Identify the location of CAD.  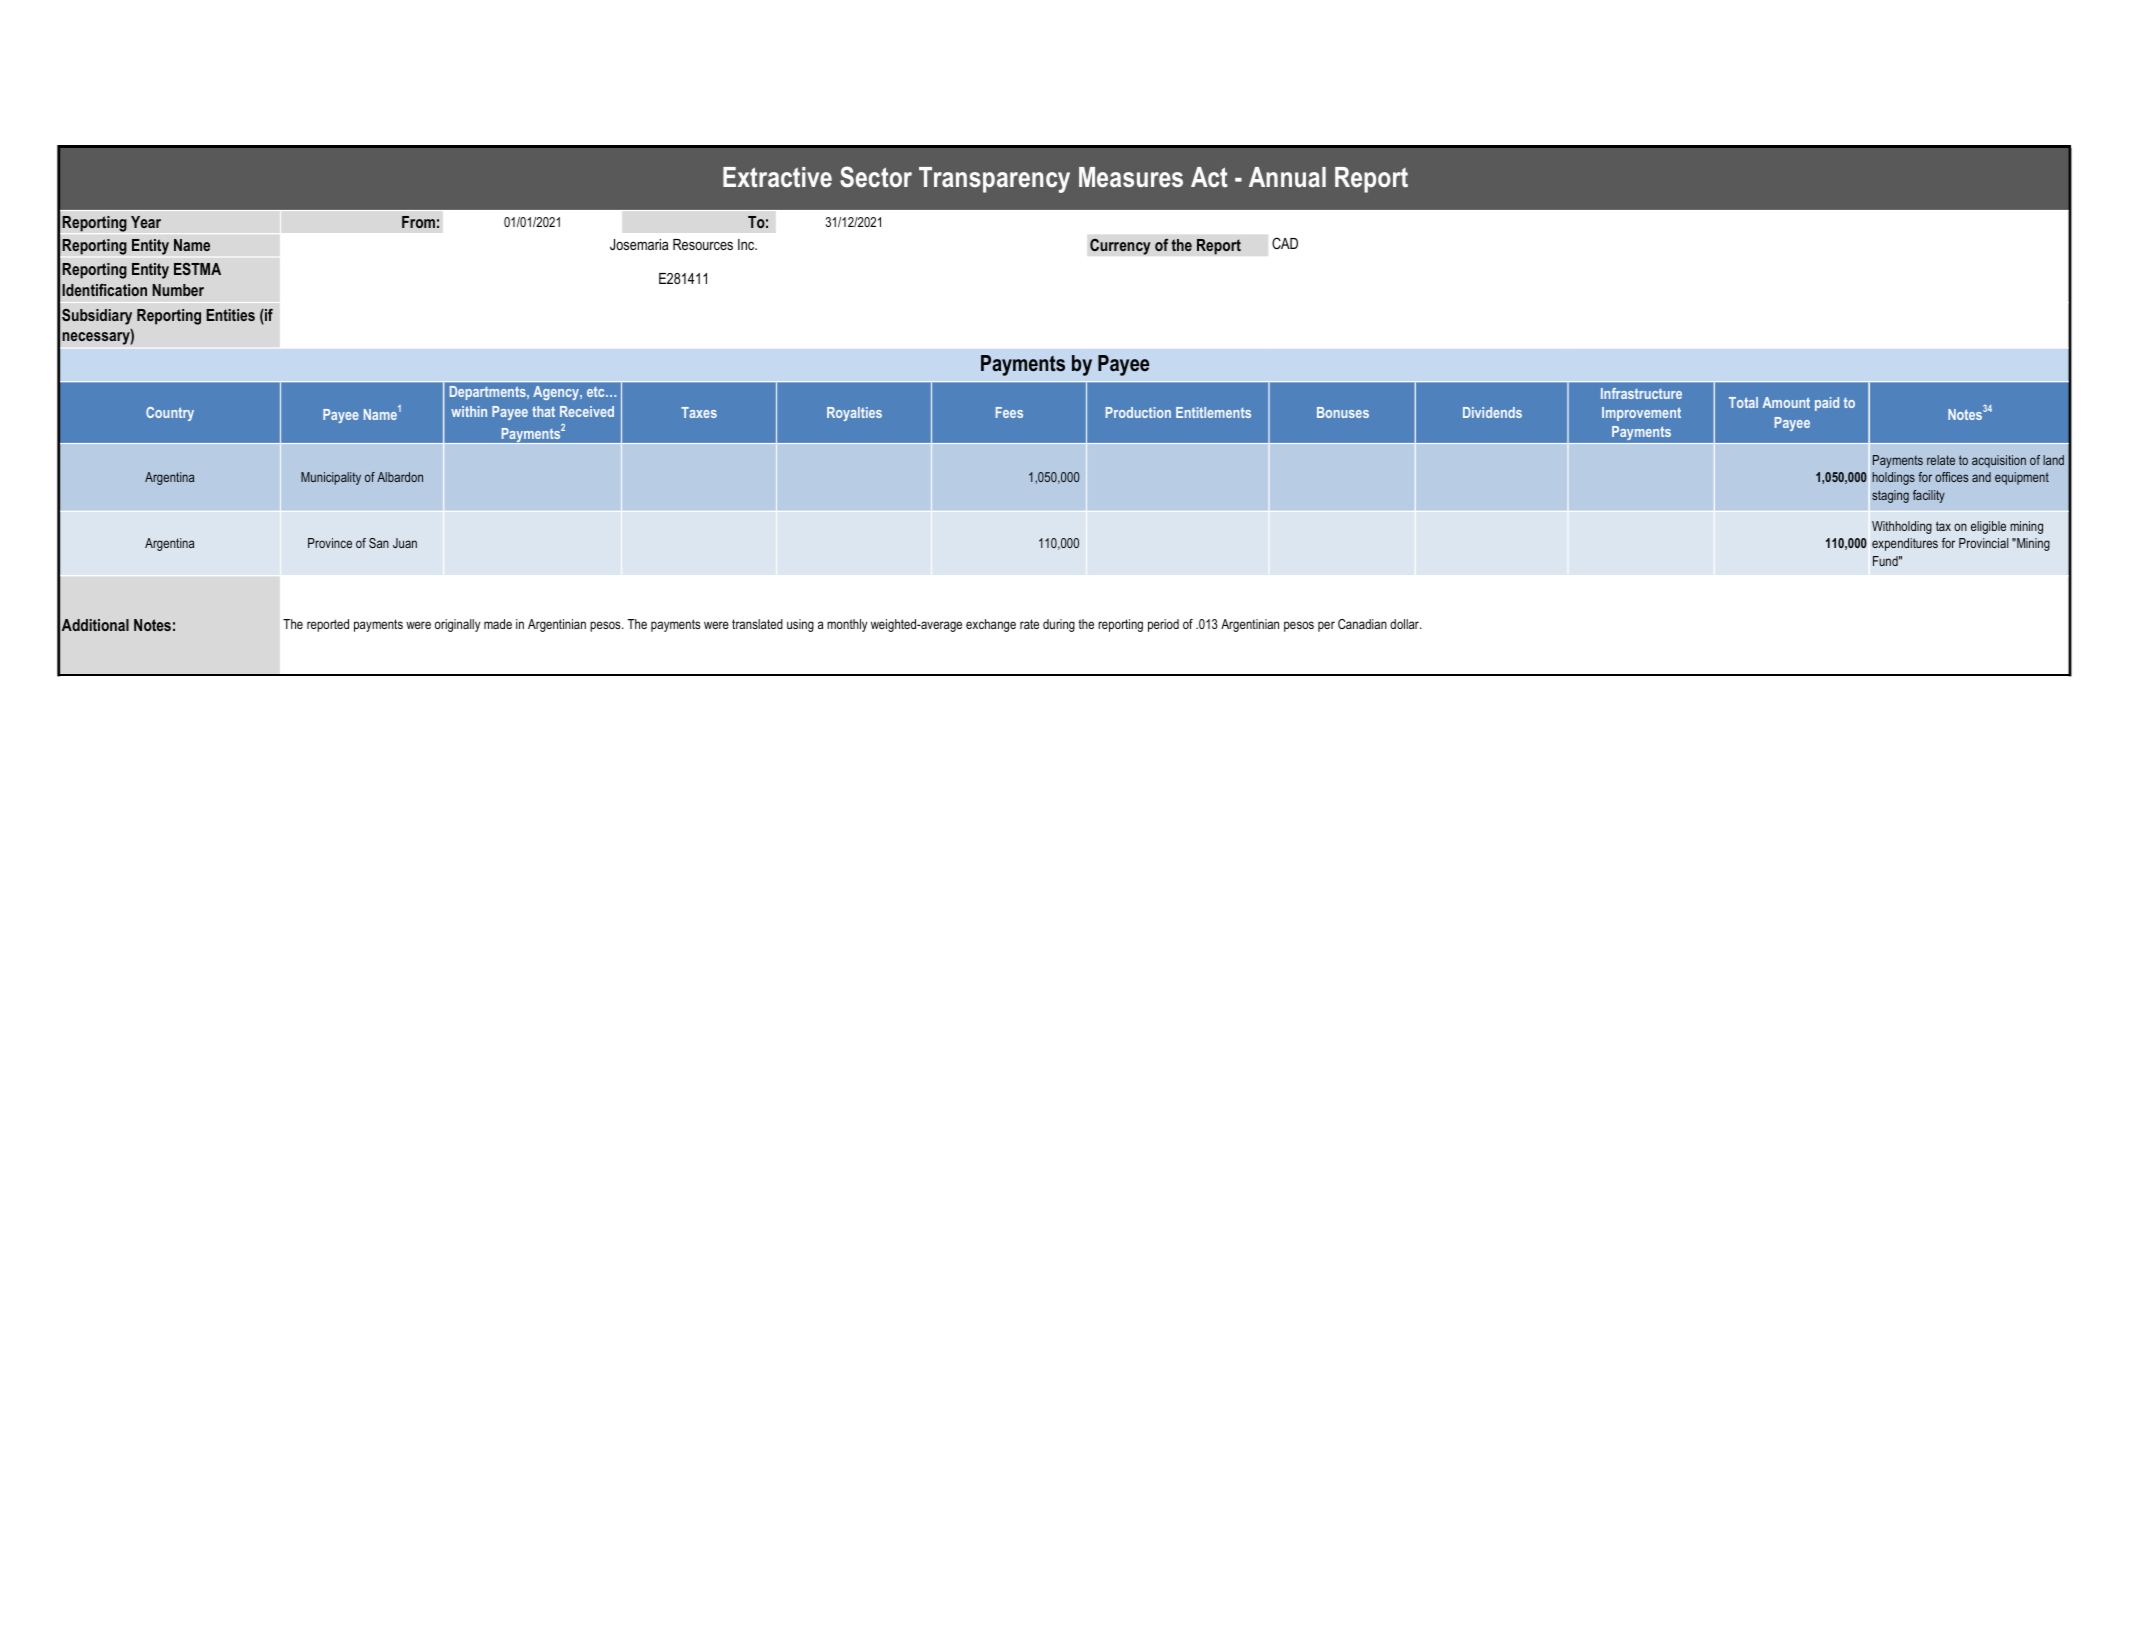
(1285, 243).
